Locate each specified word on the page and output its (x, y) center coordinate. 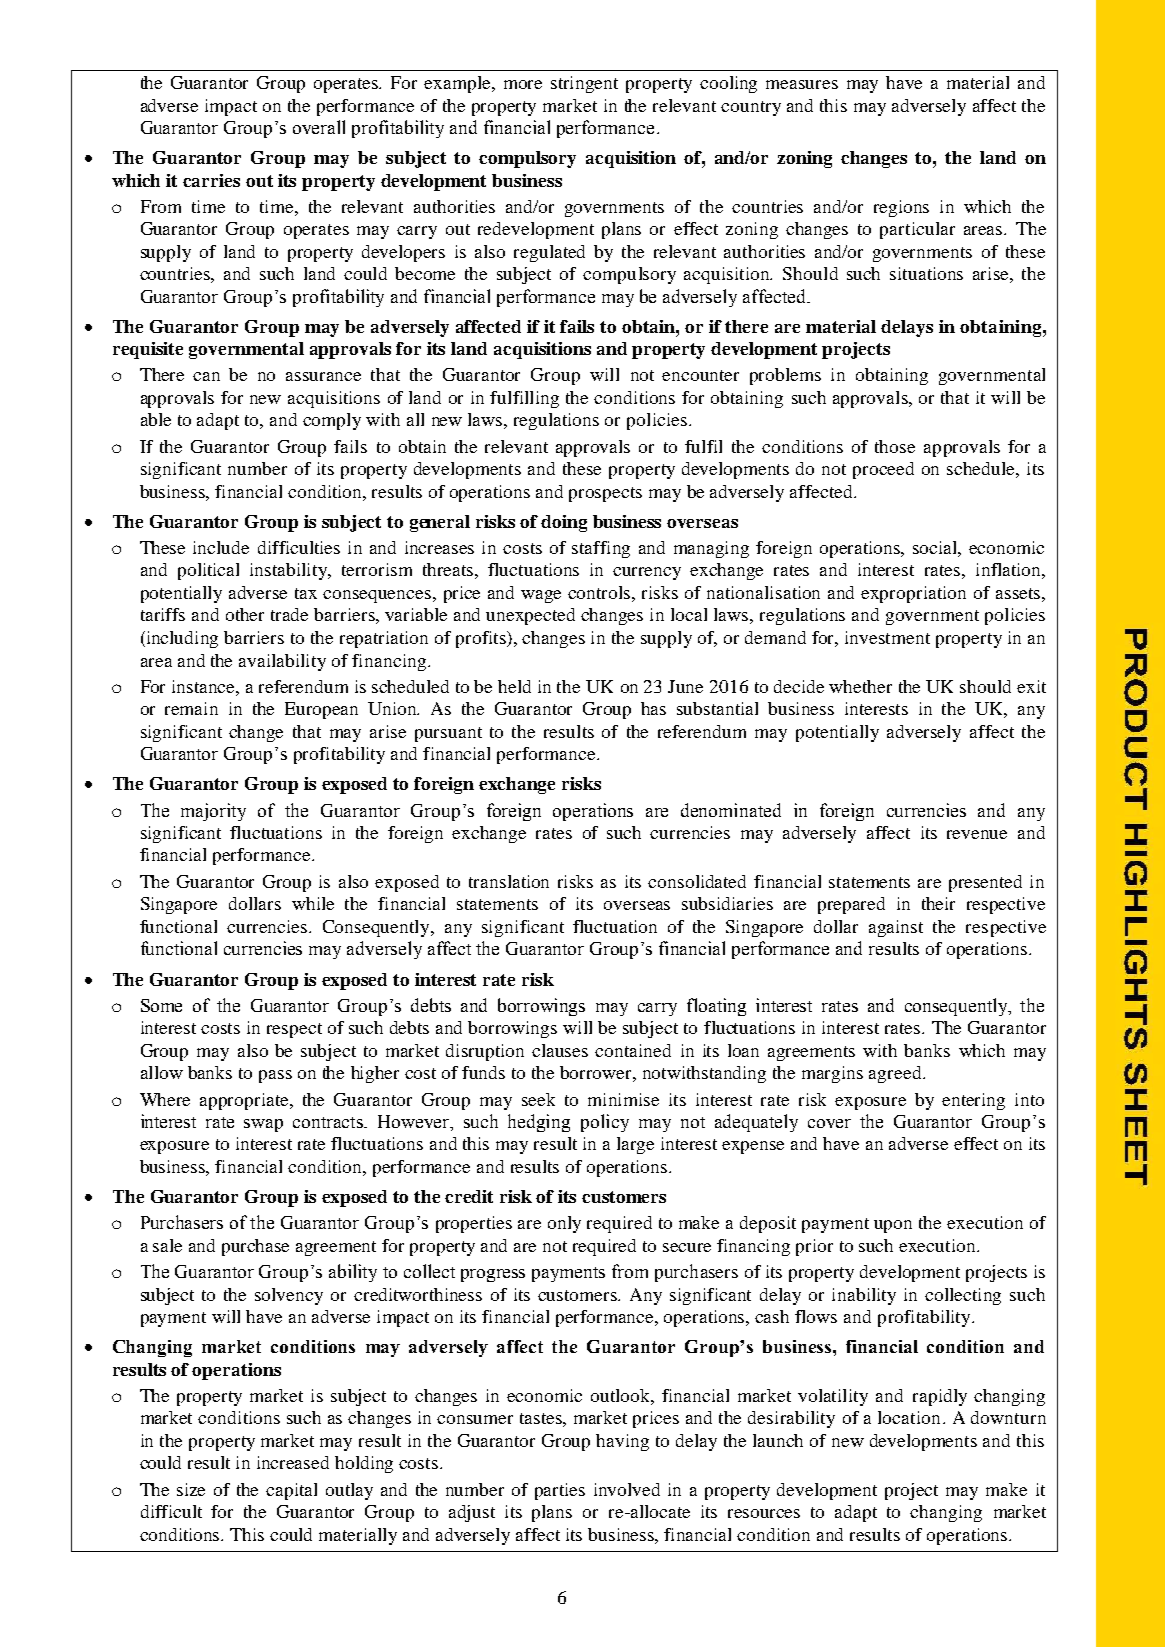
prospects (605, 494)
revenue (977, 834)
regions (901, 208)
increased (293, 1462)
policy (605, 1123)
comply (332, 421)
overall (319, 127)
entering (973, 1101)
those (895, 446)
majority (213, 812)
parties (560, 1491)
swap (263, 1125)
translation (509, 881)
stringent (584, 84)
